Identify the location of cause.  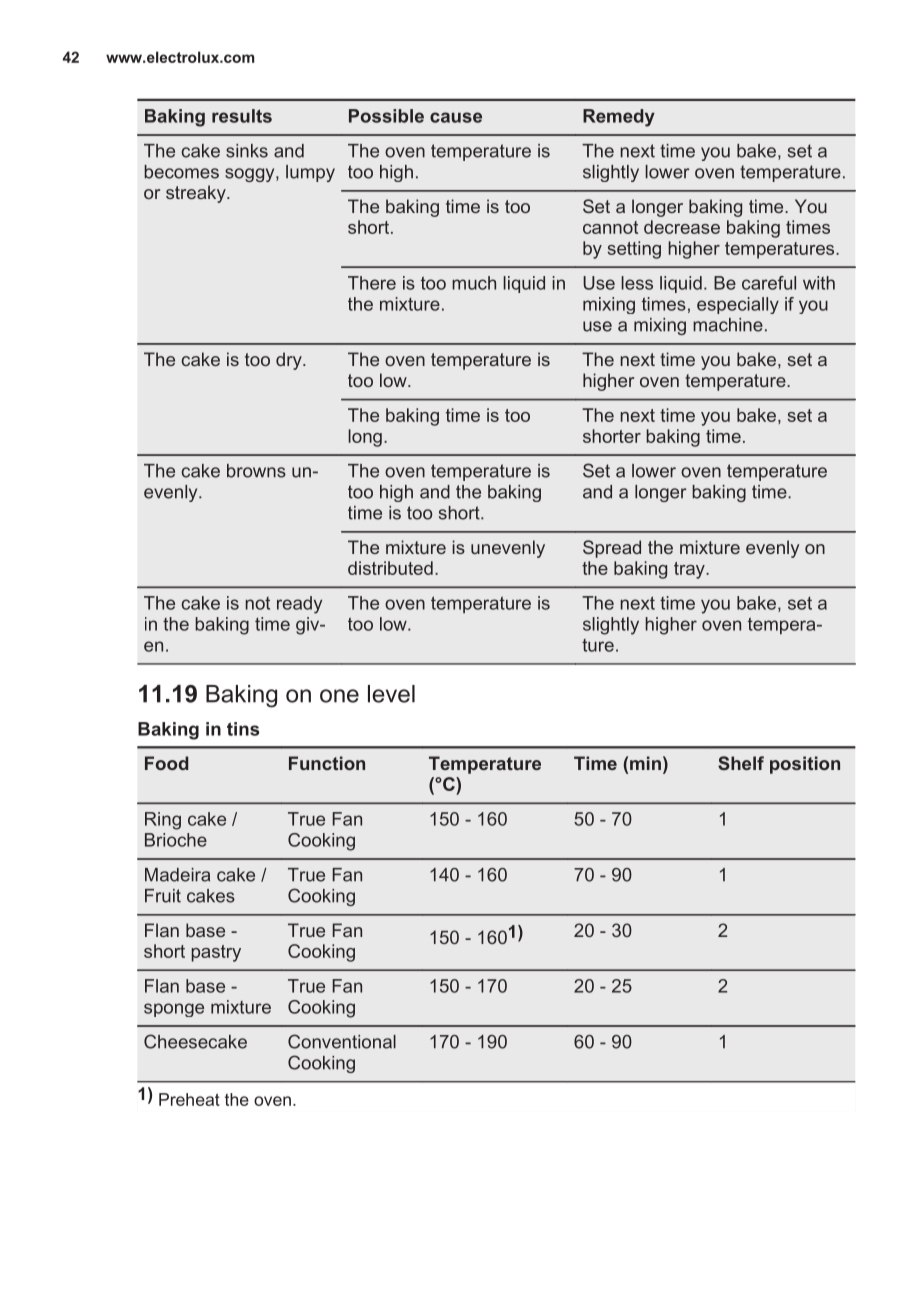
(456, 117).
